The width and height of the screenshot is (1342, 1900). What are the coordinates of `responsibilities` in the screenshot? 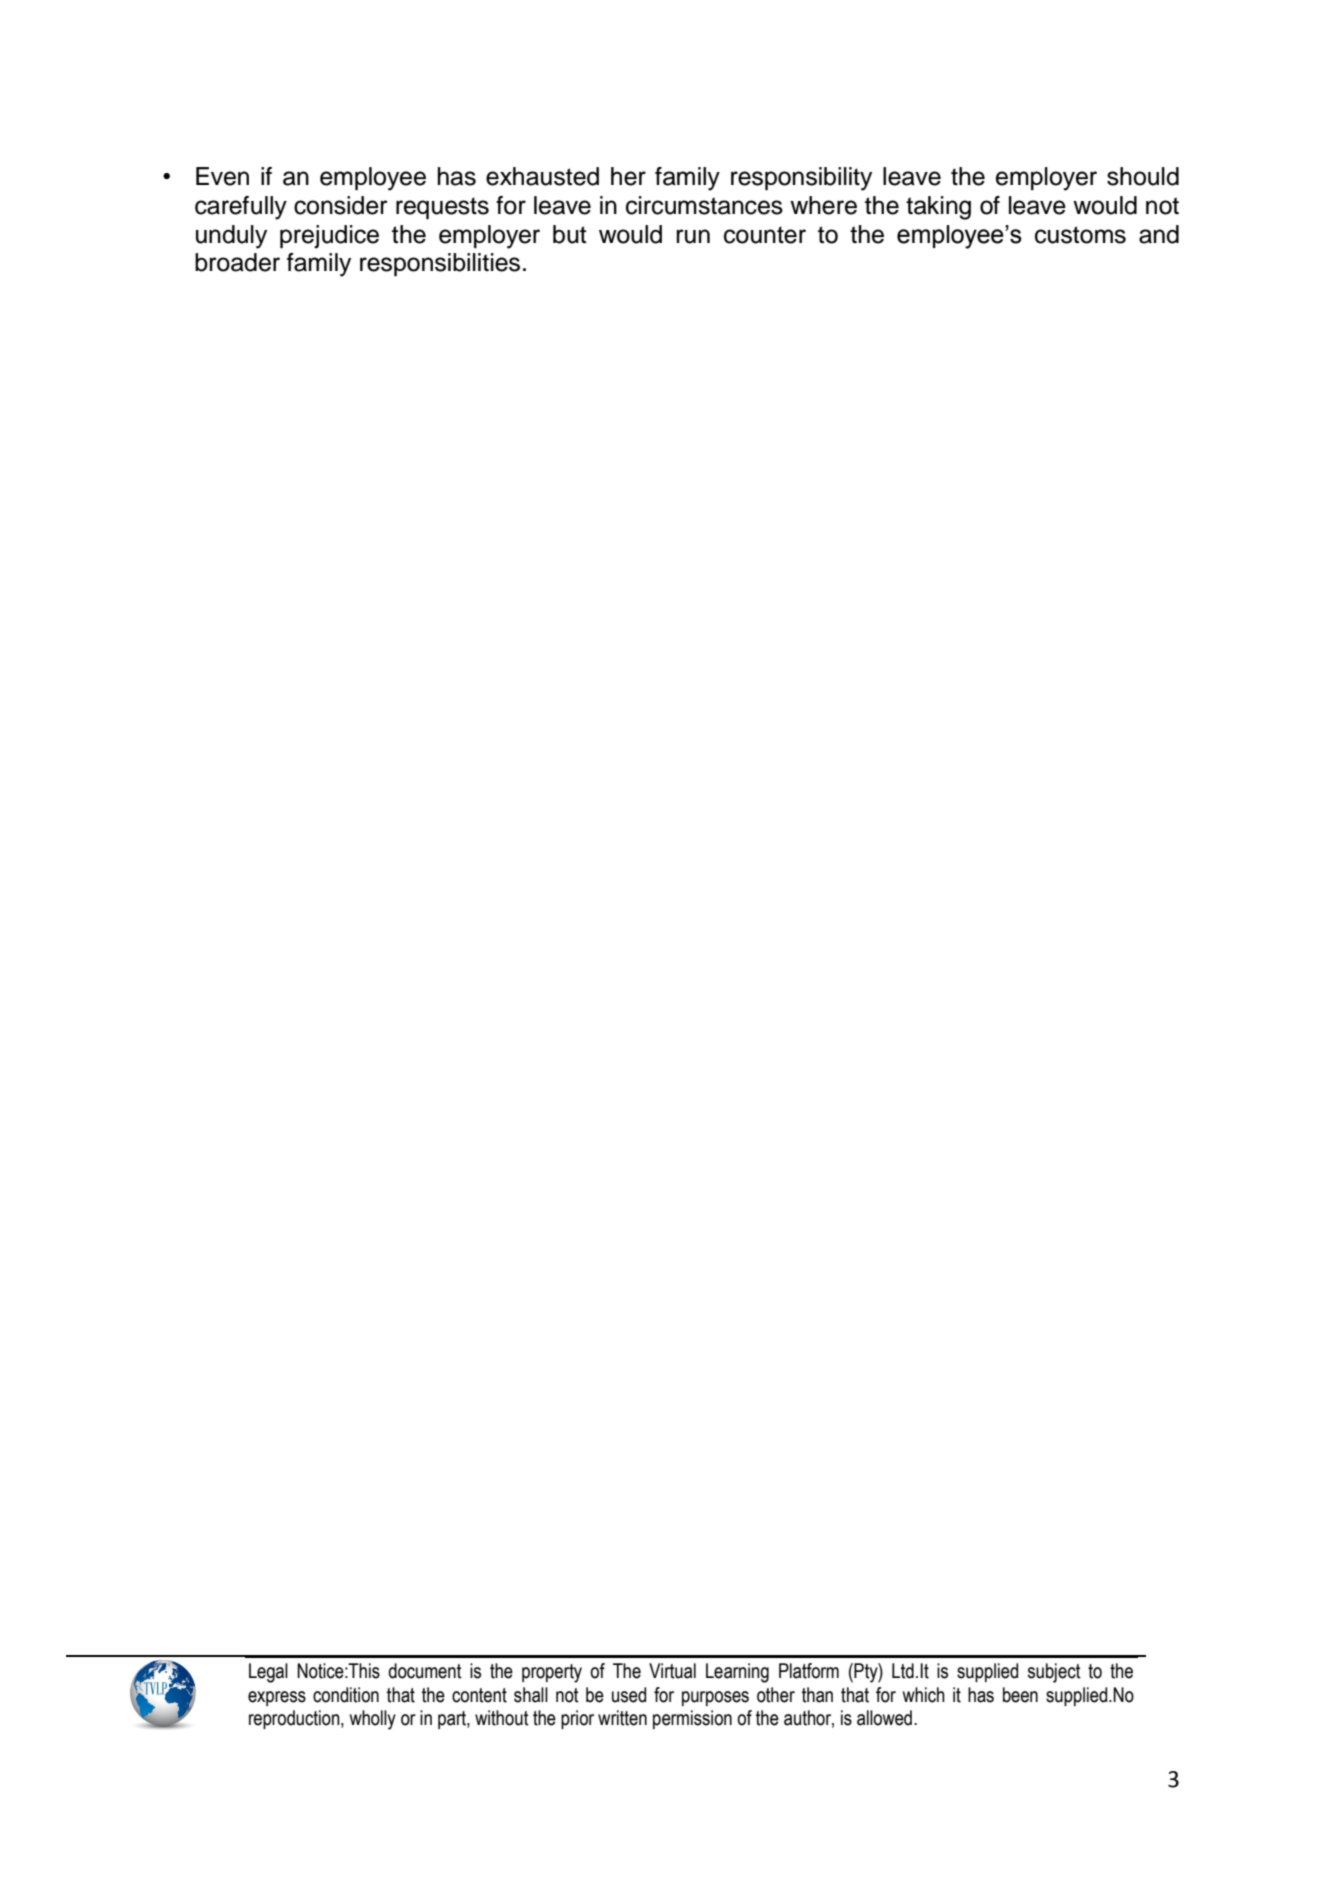 It's located at (440, 264).
